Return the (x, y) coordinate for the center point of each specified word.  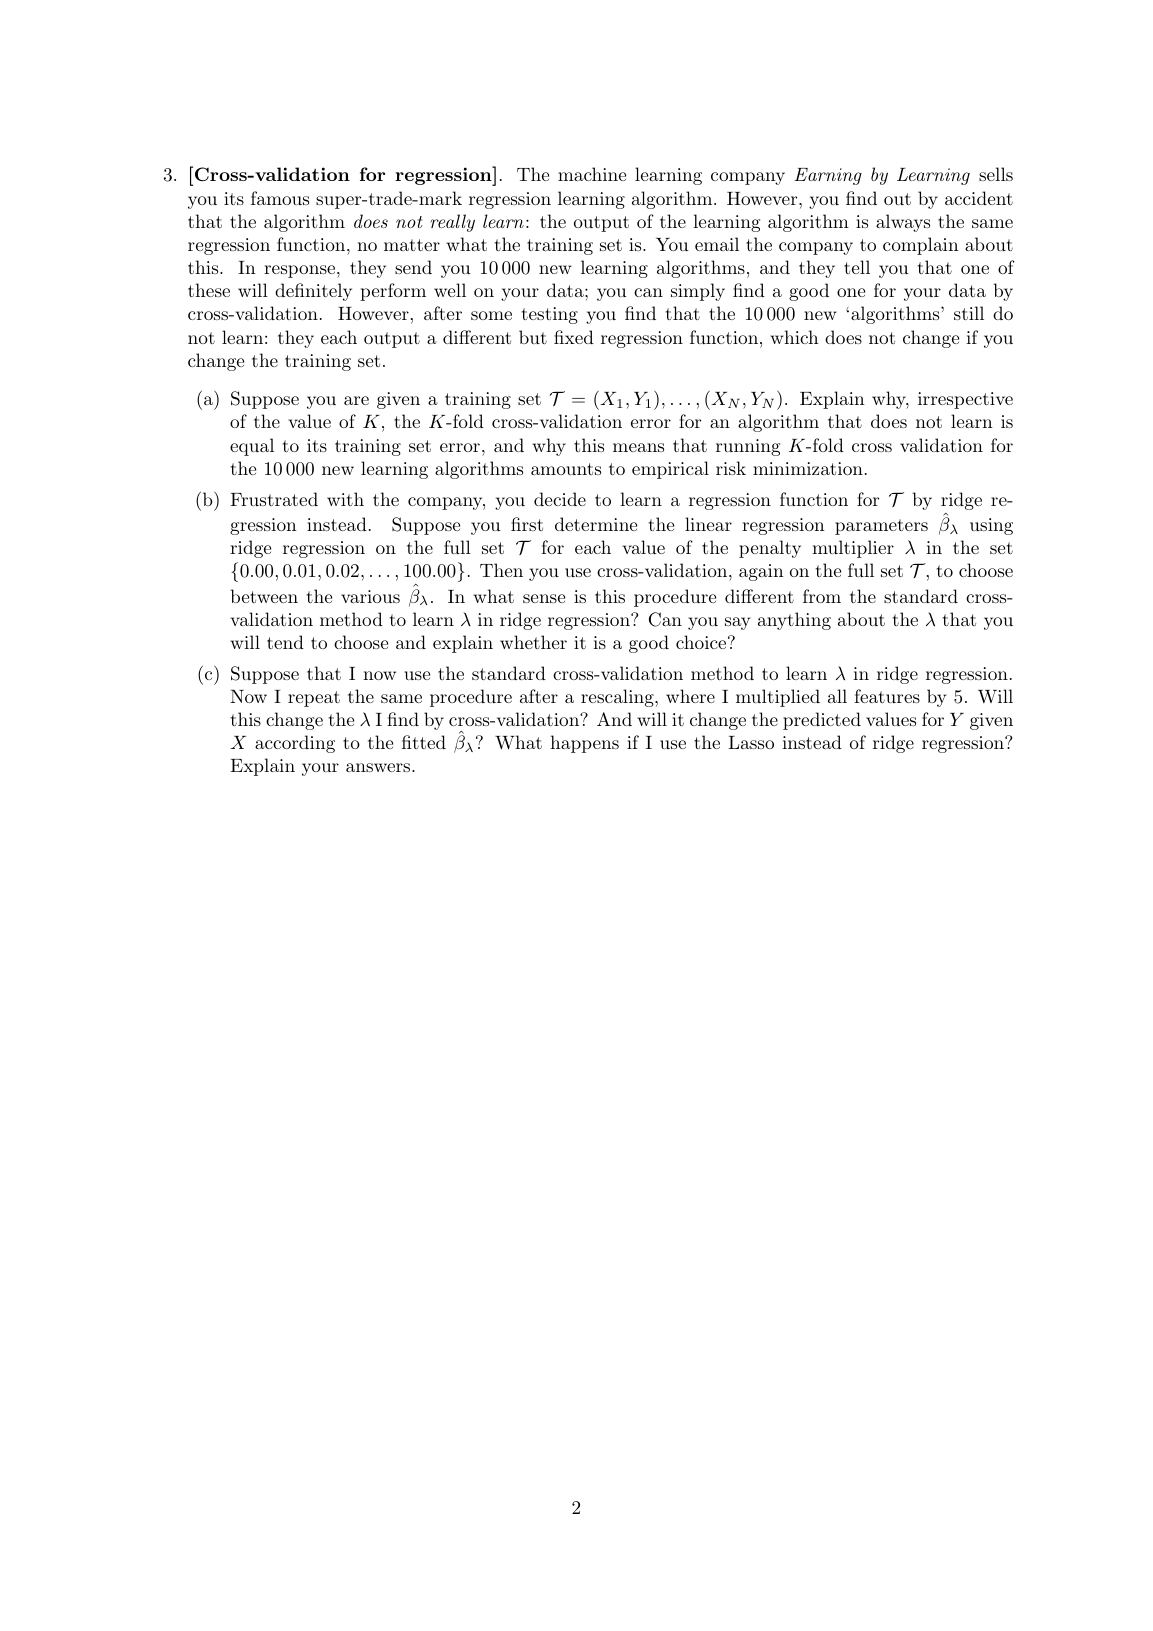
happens (584, 744)
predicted (822, 721)
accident (979, 198)
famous (280, 198)
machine (592, 174)
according (295, 744)
